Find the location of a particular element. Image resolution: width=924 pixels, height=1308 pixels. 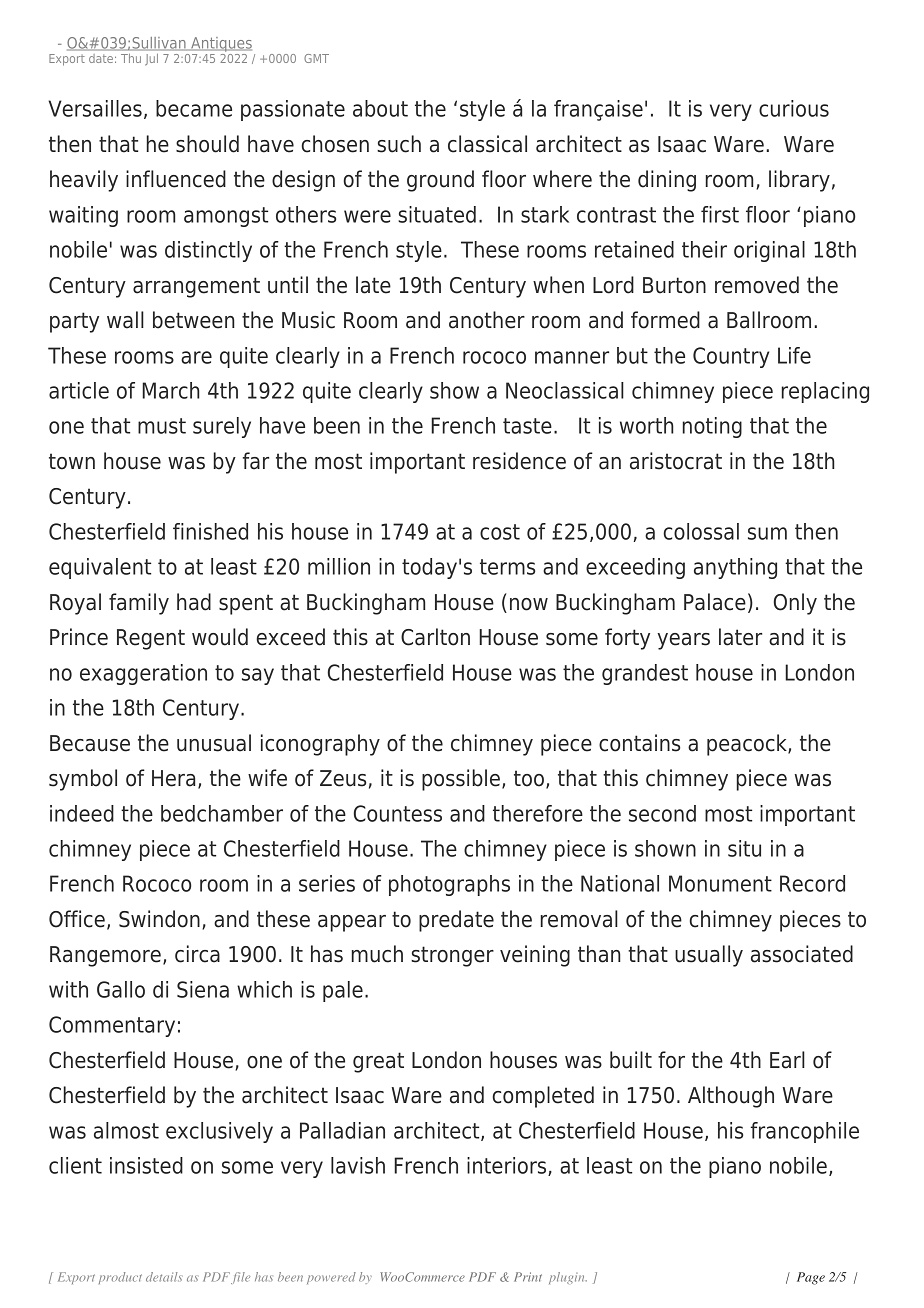

years is located at coordinates (683, 641).
